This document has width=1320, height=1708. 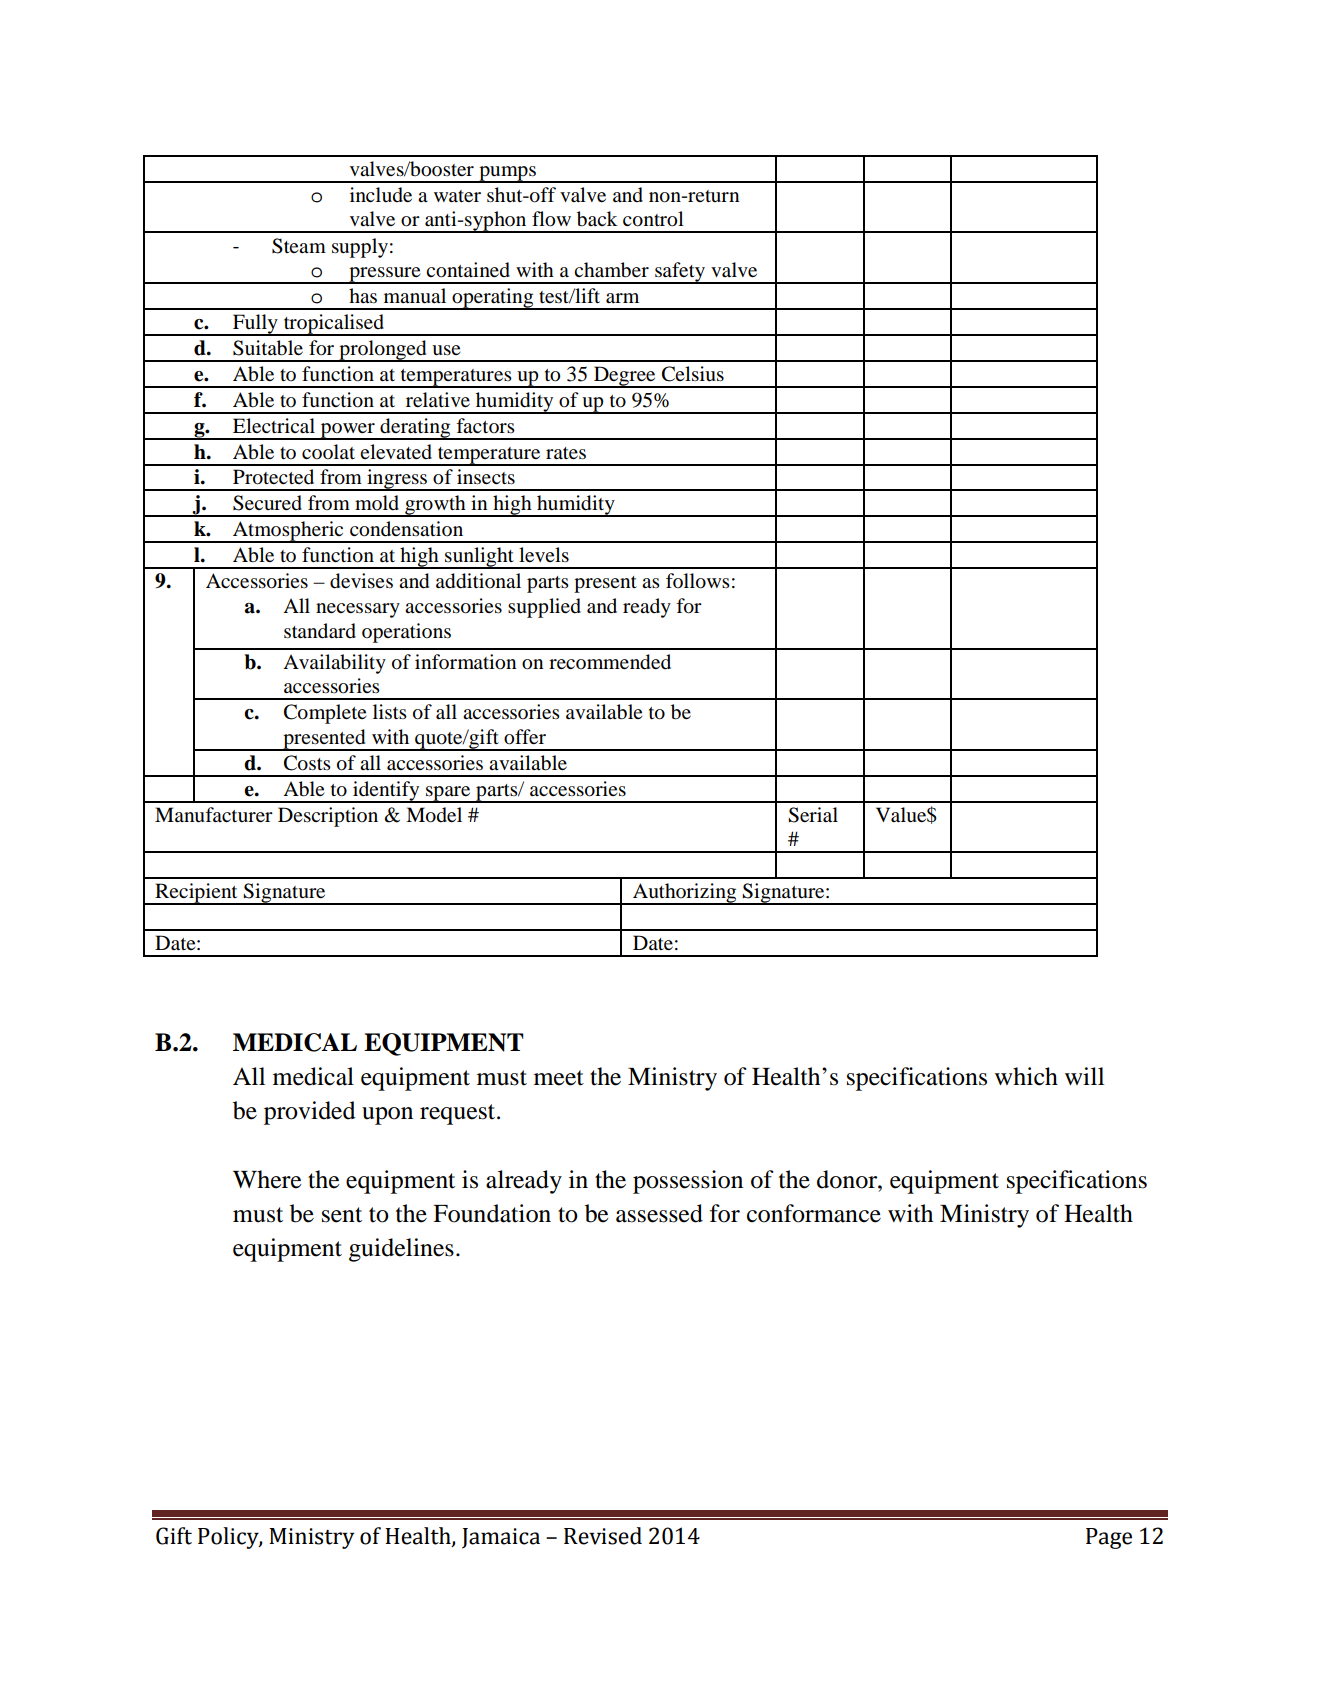 I want to click on Complete, so click(x=325, y=714).
